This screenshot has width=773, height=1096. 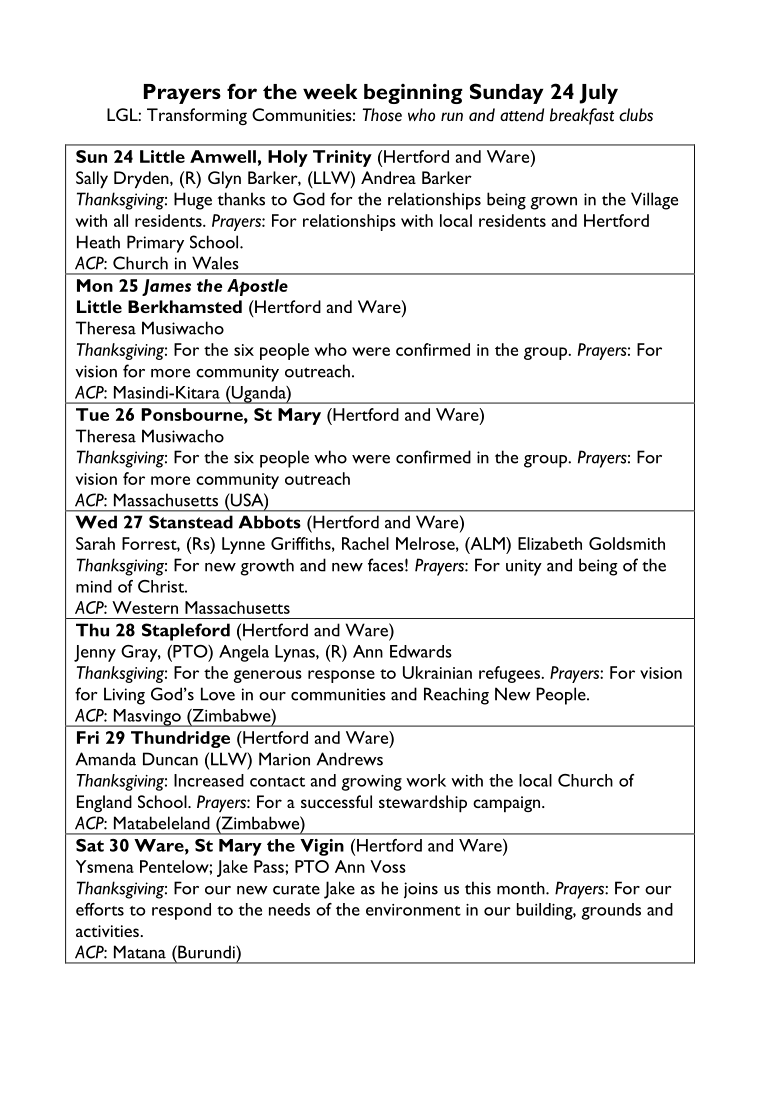 I want to click on respond, so click(x=181, y=911).
